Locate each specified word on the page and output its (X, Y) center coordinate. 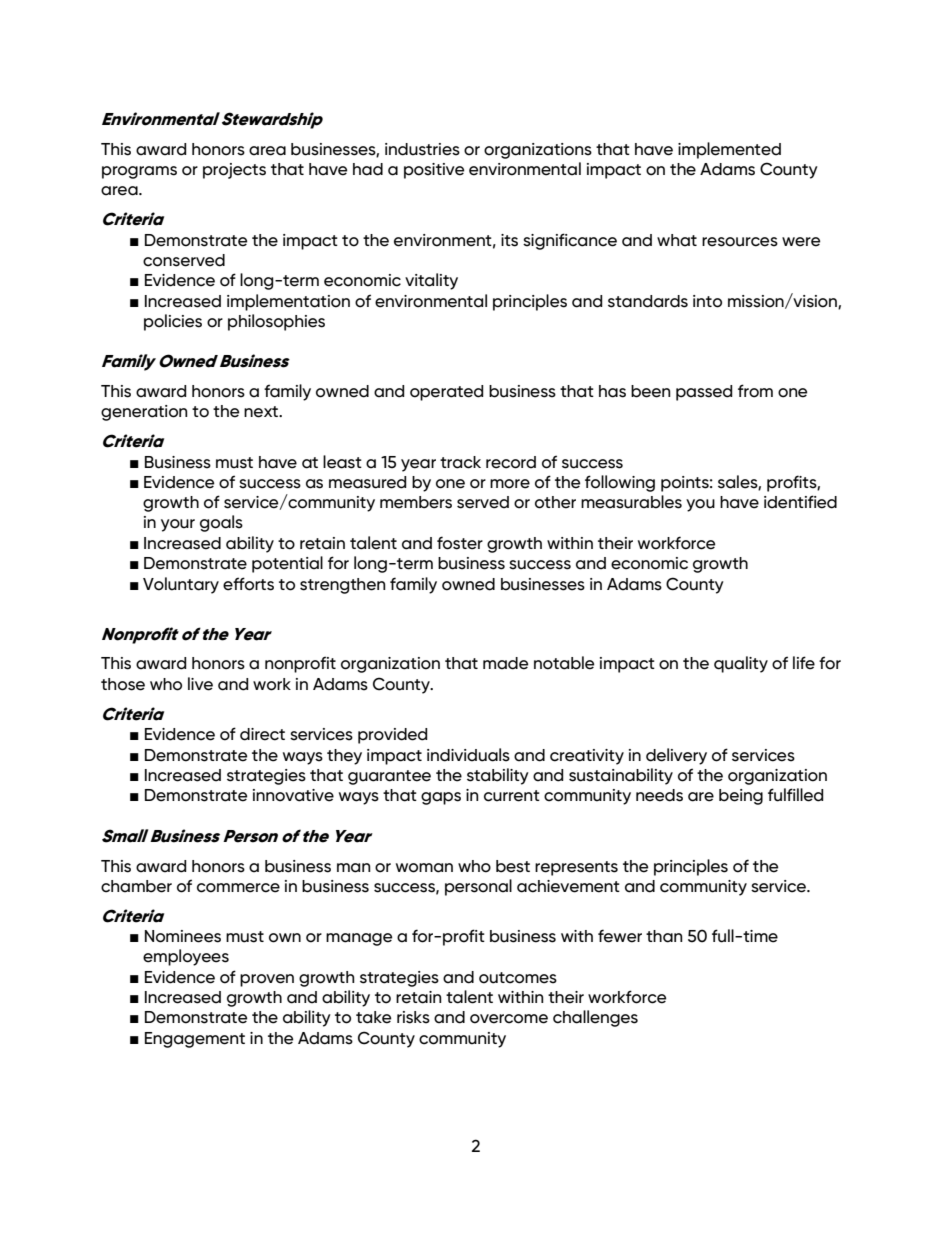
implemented (729, 150)
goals (221, 523)
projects (234, 171)
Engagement (195, 1040)
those (123, 684)
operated (447, 393)
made (505, 663)
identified (800, 502)
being (741, 797)
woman (424, 868)
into (707, 301)
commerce (238, 888)
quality (741, 664)
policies (173, 322)
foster (460, 543)
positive (434, 171)
